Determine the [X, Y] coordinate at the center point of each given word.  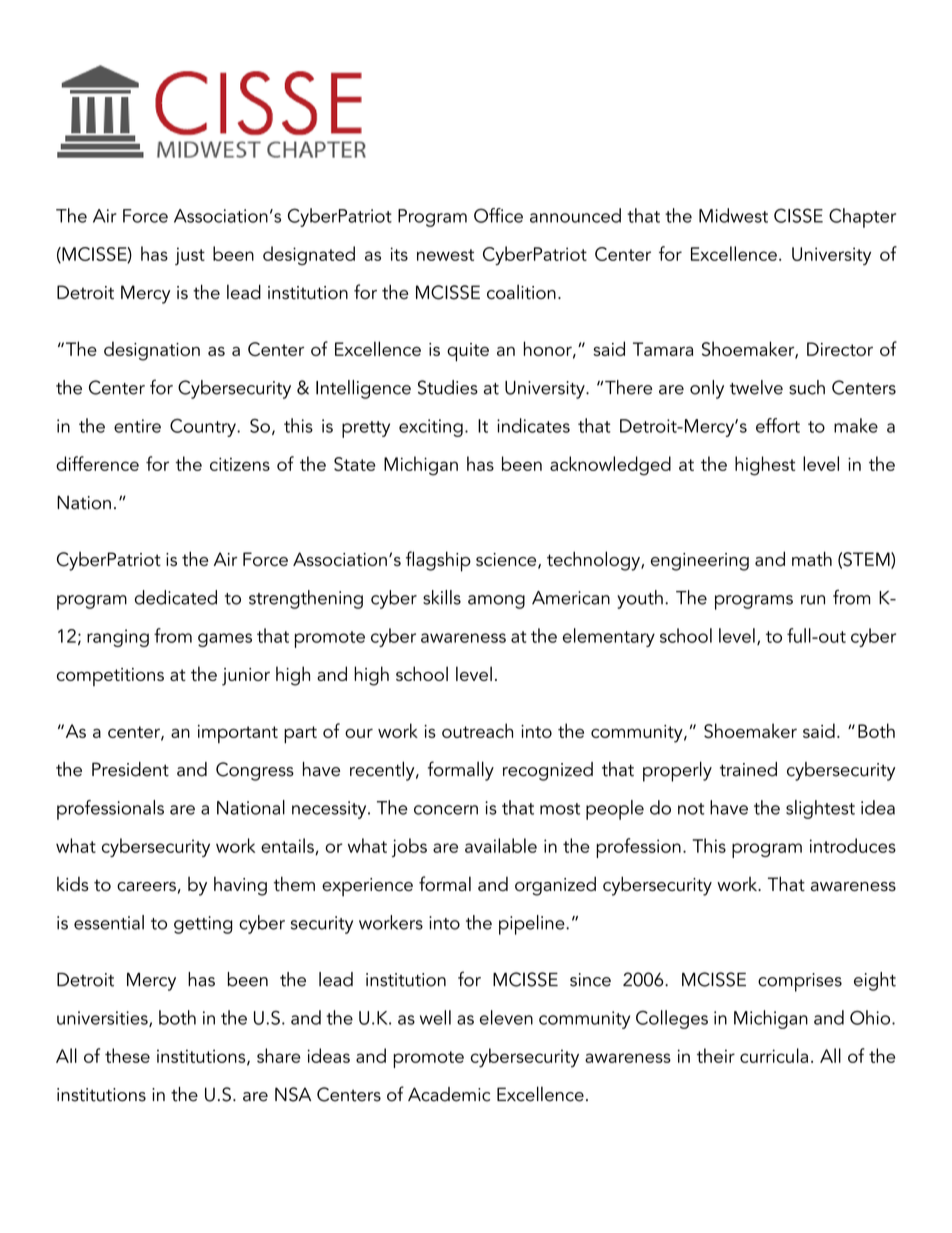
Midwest [733, 215]
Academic [449, 1094]
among [496, 602]
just [190, 256]
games [225, 640]
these [127, 1055]
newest [445, 255]
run [813, 600]
